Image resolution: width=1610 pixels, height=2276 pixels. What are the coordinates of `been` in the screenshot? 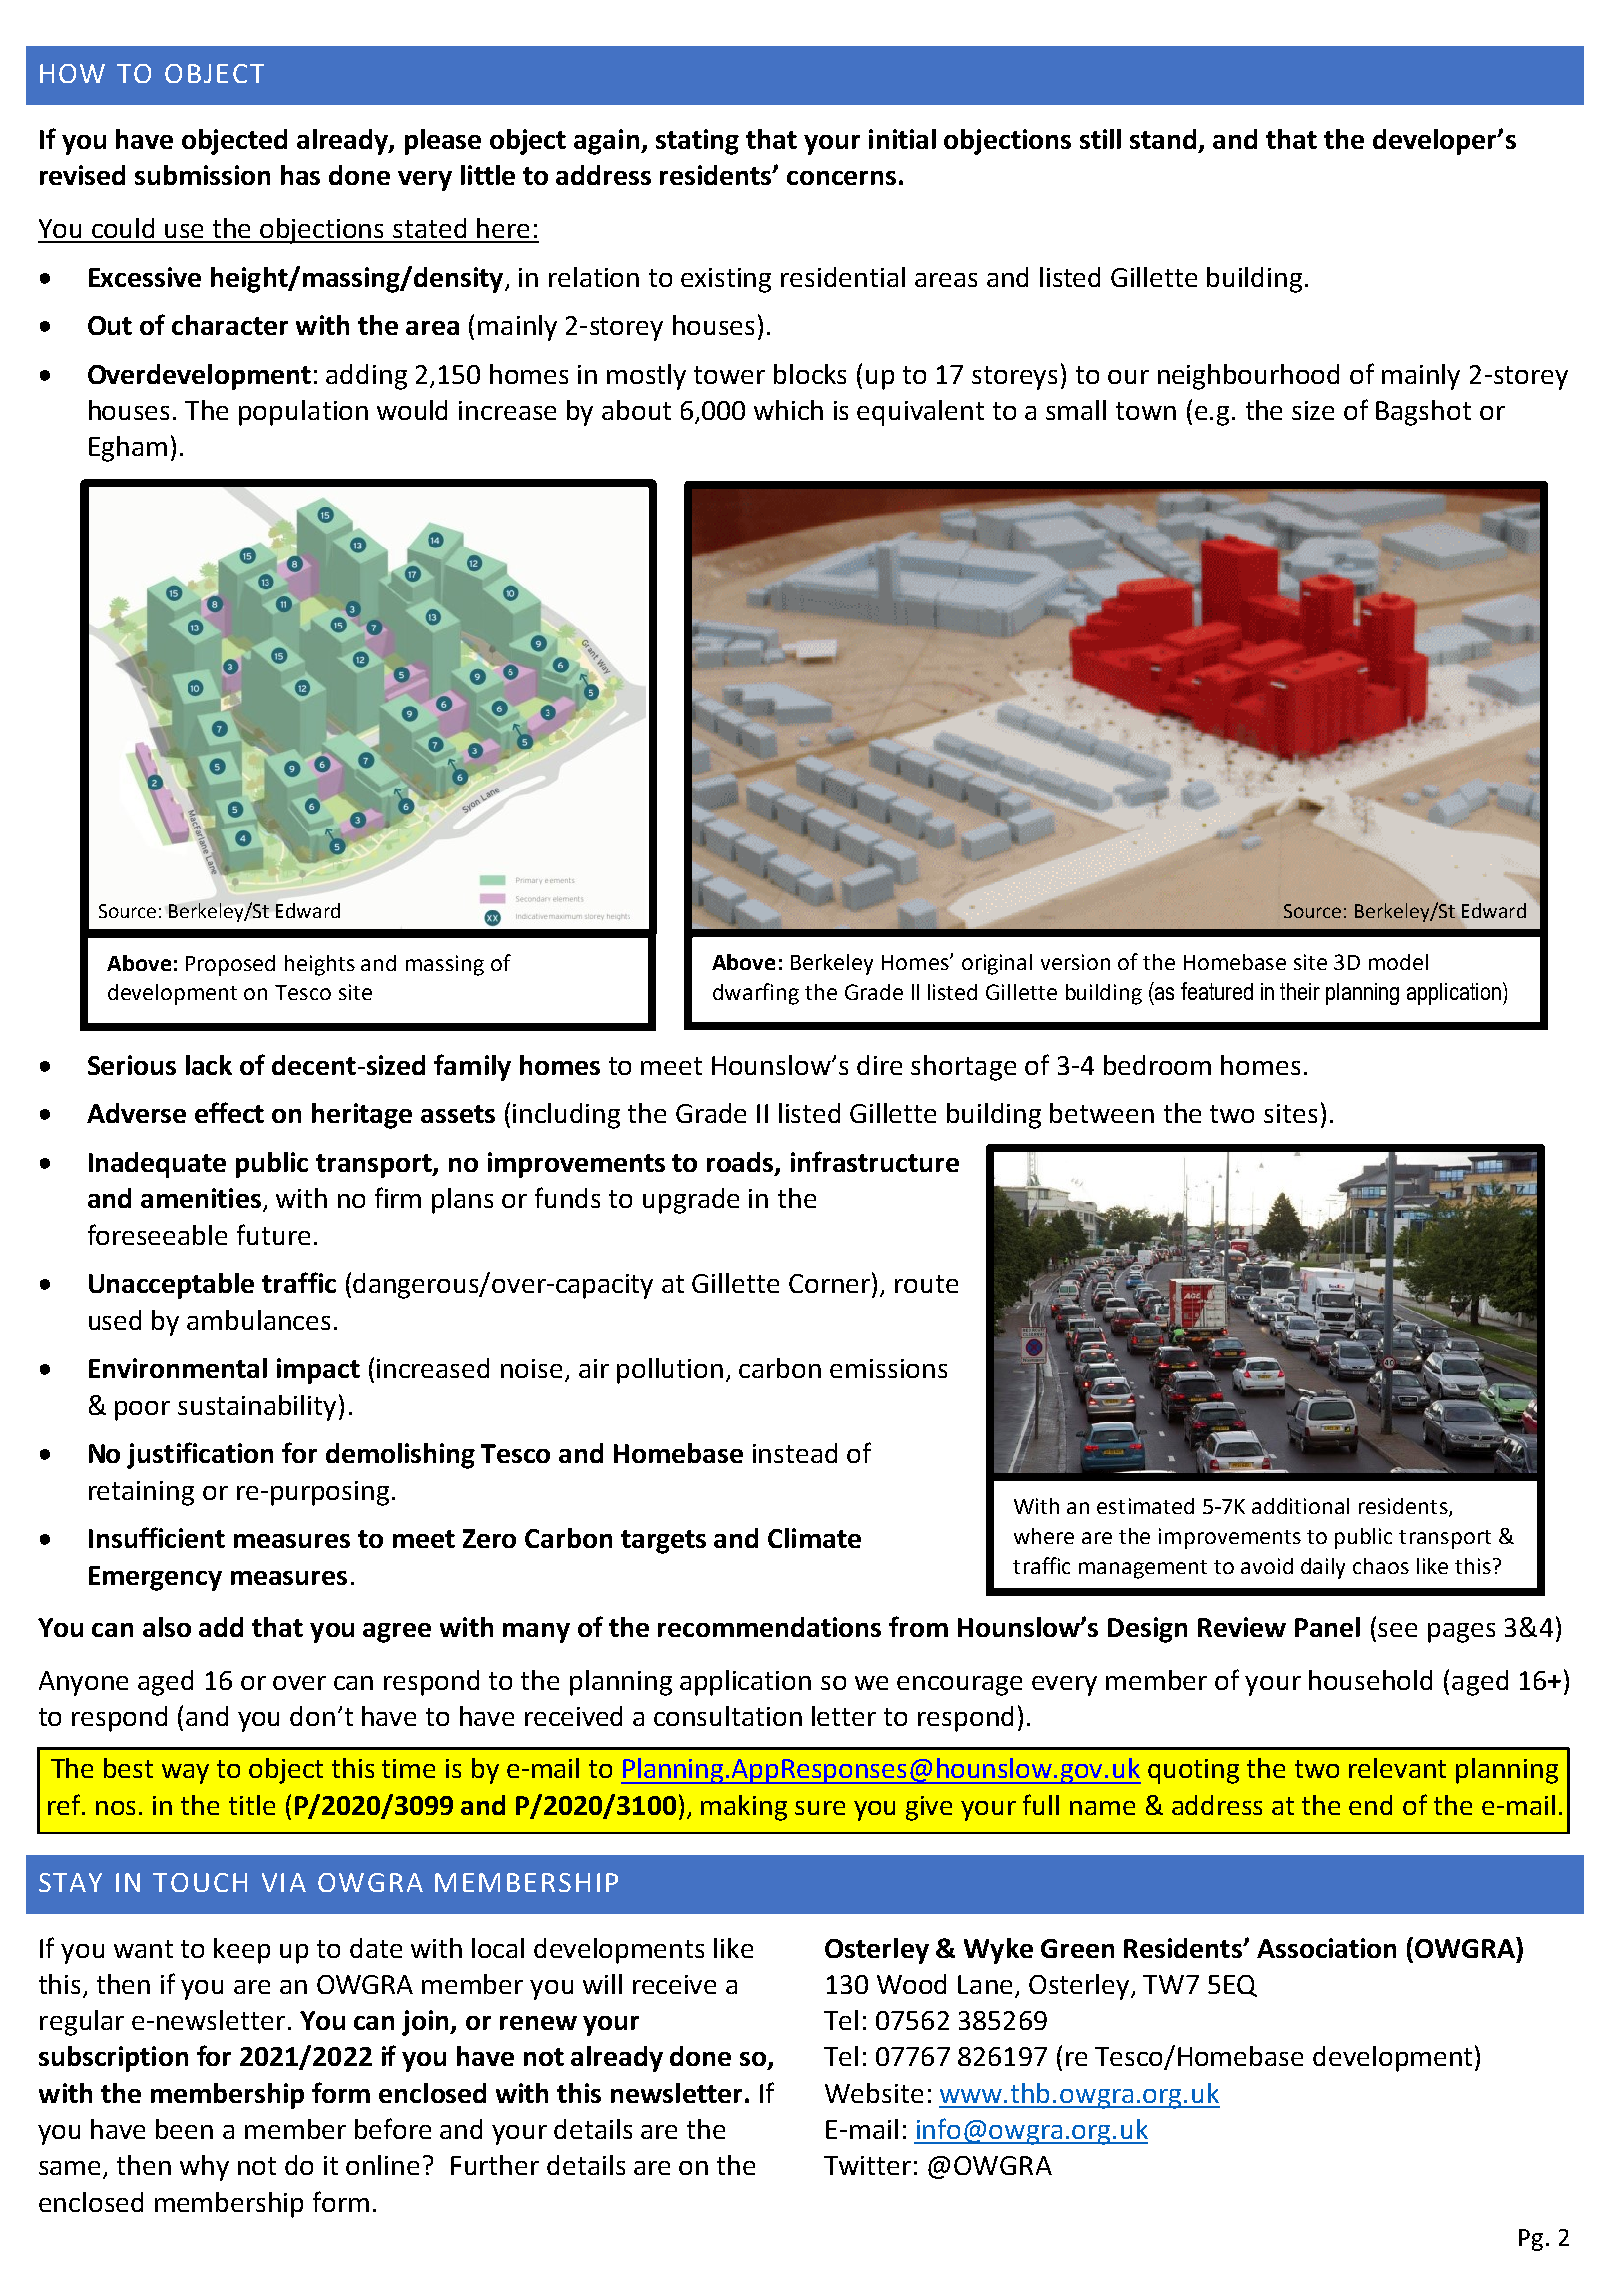 It's located at (184, 2129).
